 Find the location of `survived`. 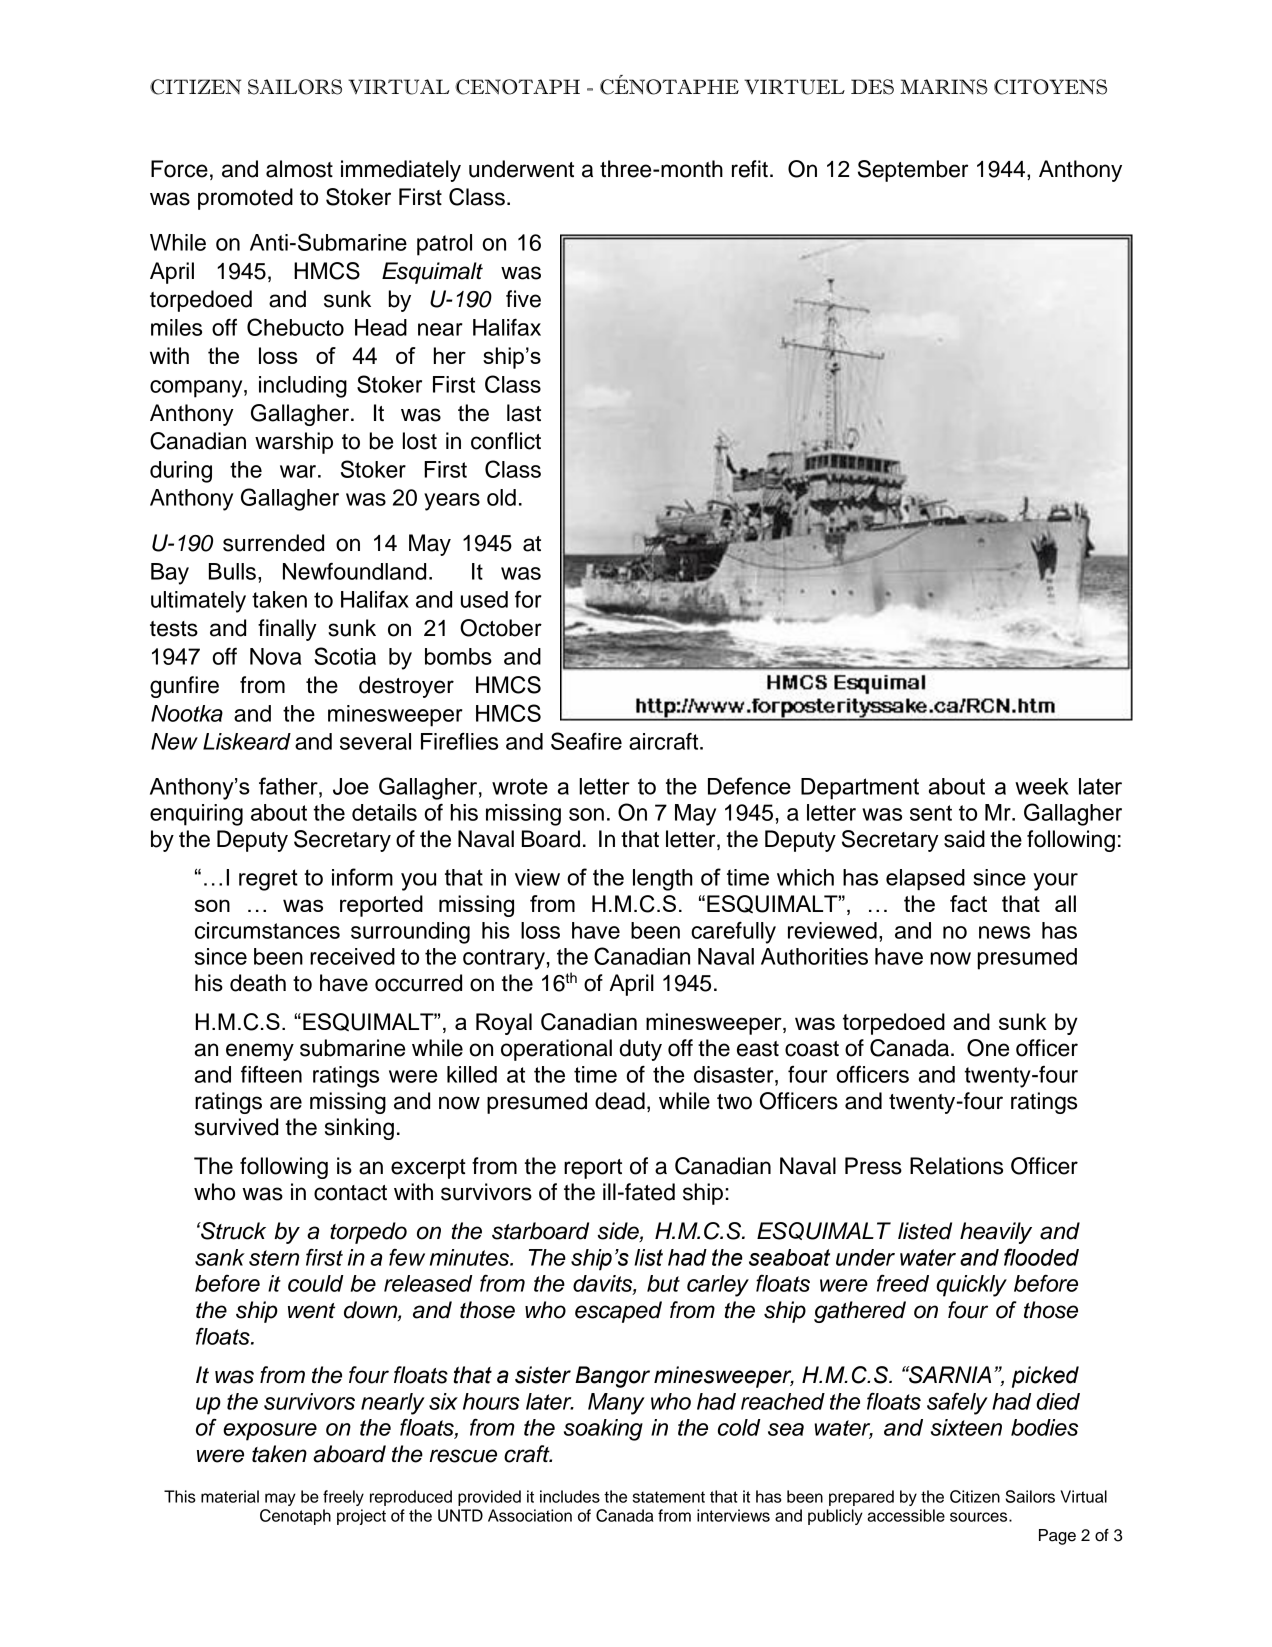

survived is located at coordinates (236, 1127).
